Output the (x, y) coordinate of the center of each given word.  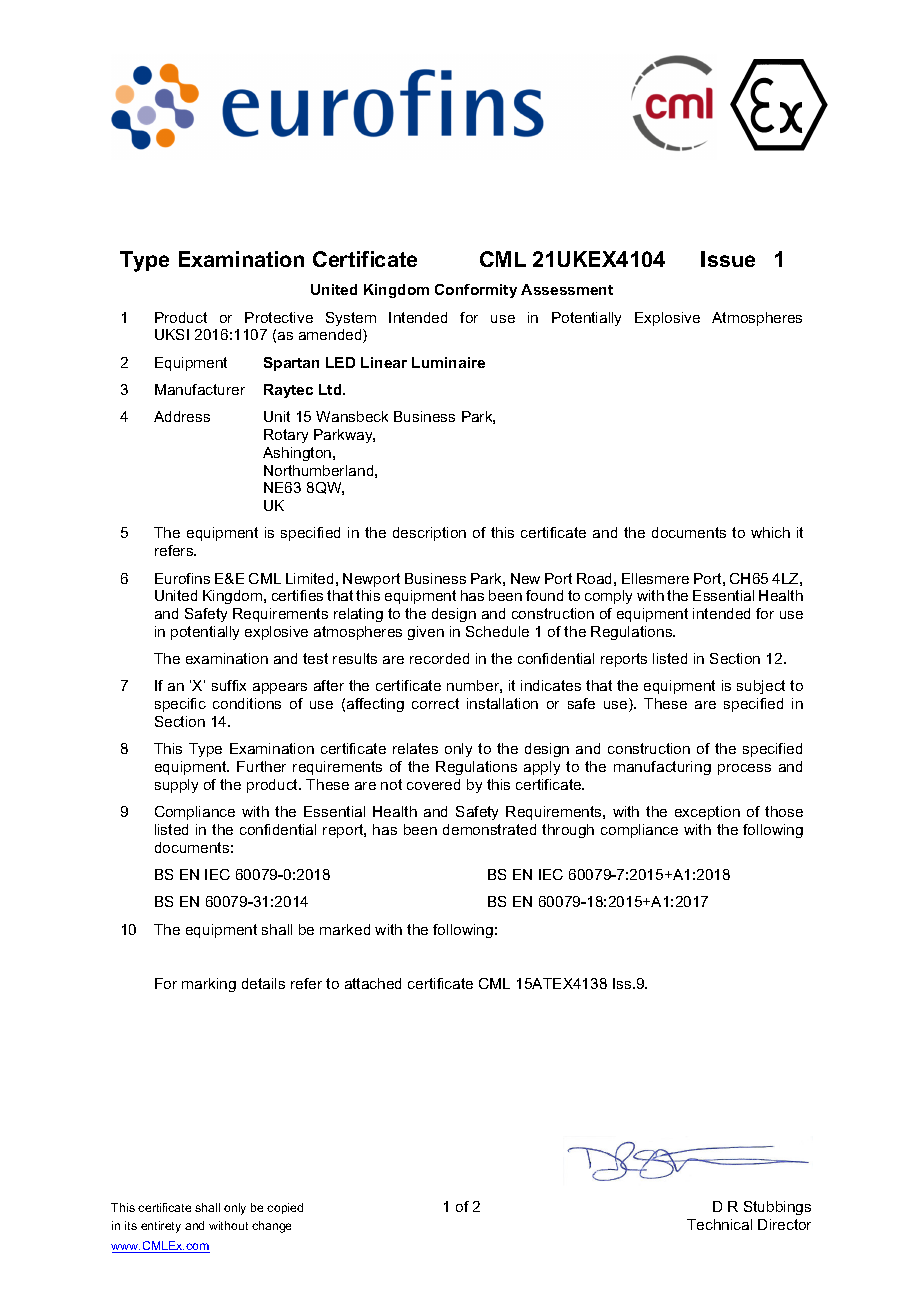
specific (180, 705)
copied (285, 1208)
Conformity (476, 291)
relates (415, 748)
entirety (161, 1227)
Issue (728, 259)
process (744, 769)
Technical (719, 1224)
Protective (279, 317)
